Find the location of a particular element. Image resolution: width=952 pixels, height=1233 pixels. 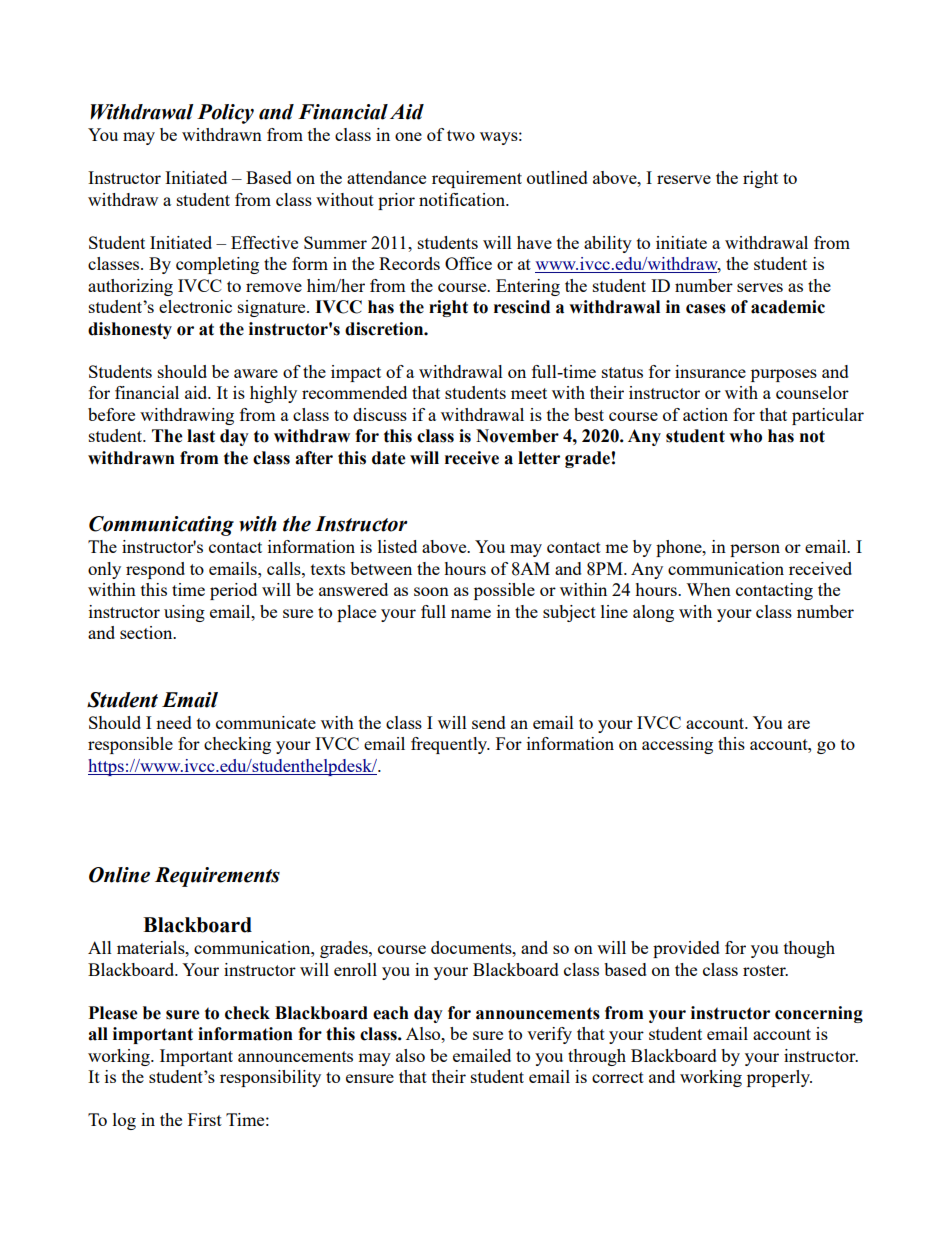

two is located at coordinates (461, 135).
